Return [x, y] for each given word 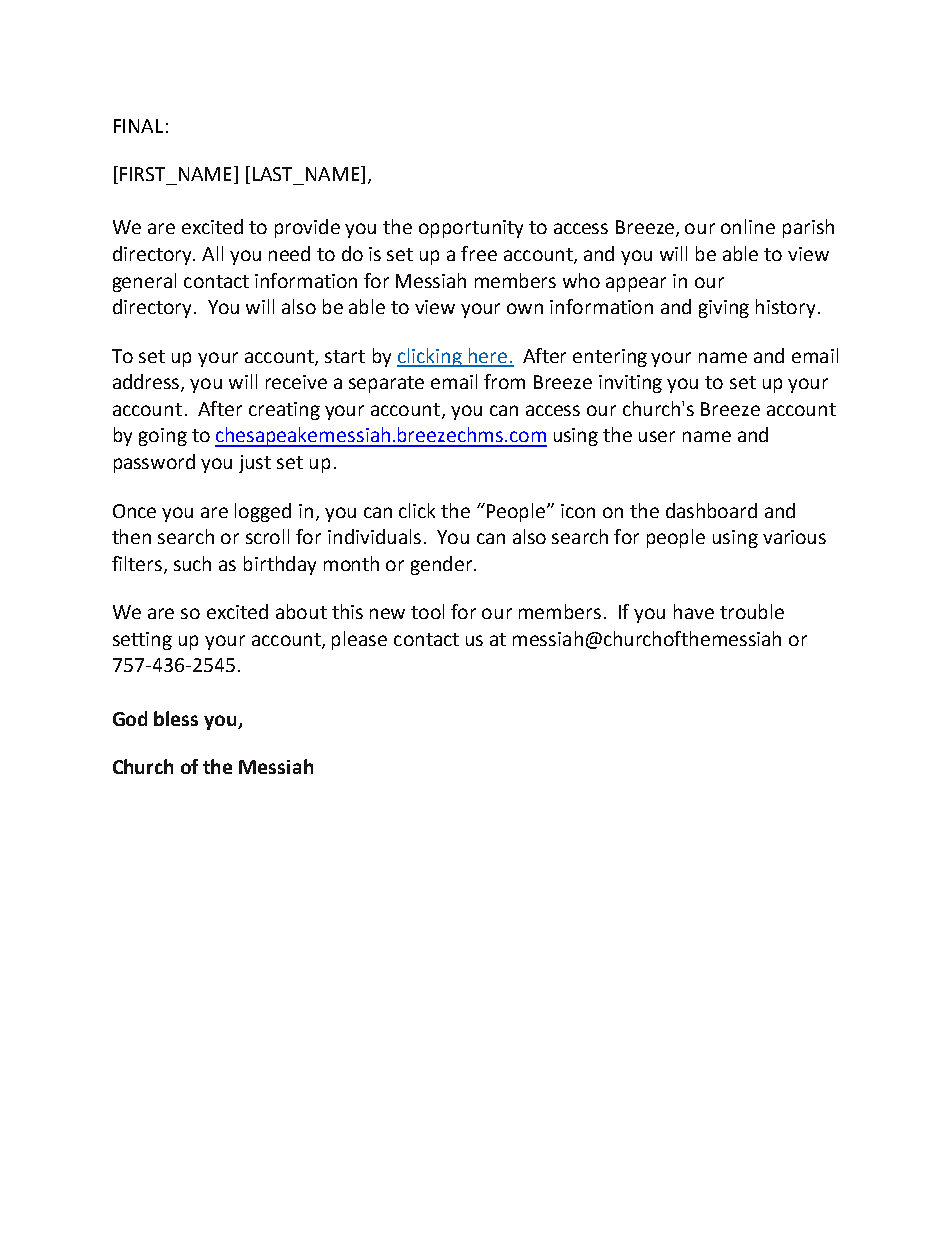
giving [724, 309]
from [504, 381]
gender [443, 565]
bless [176, 718]
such [192, 563]
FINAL [138, 126]
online [748, 226]
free [479, 253]
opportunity [471, 229]
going [163, 437]
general [144, 282]
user [657, 436]
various [794, 537]
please [359, 640]
